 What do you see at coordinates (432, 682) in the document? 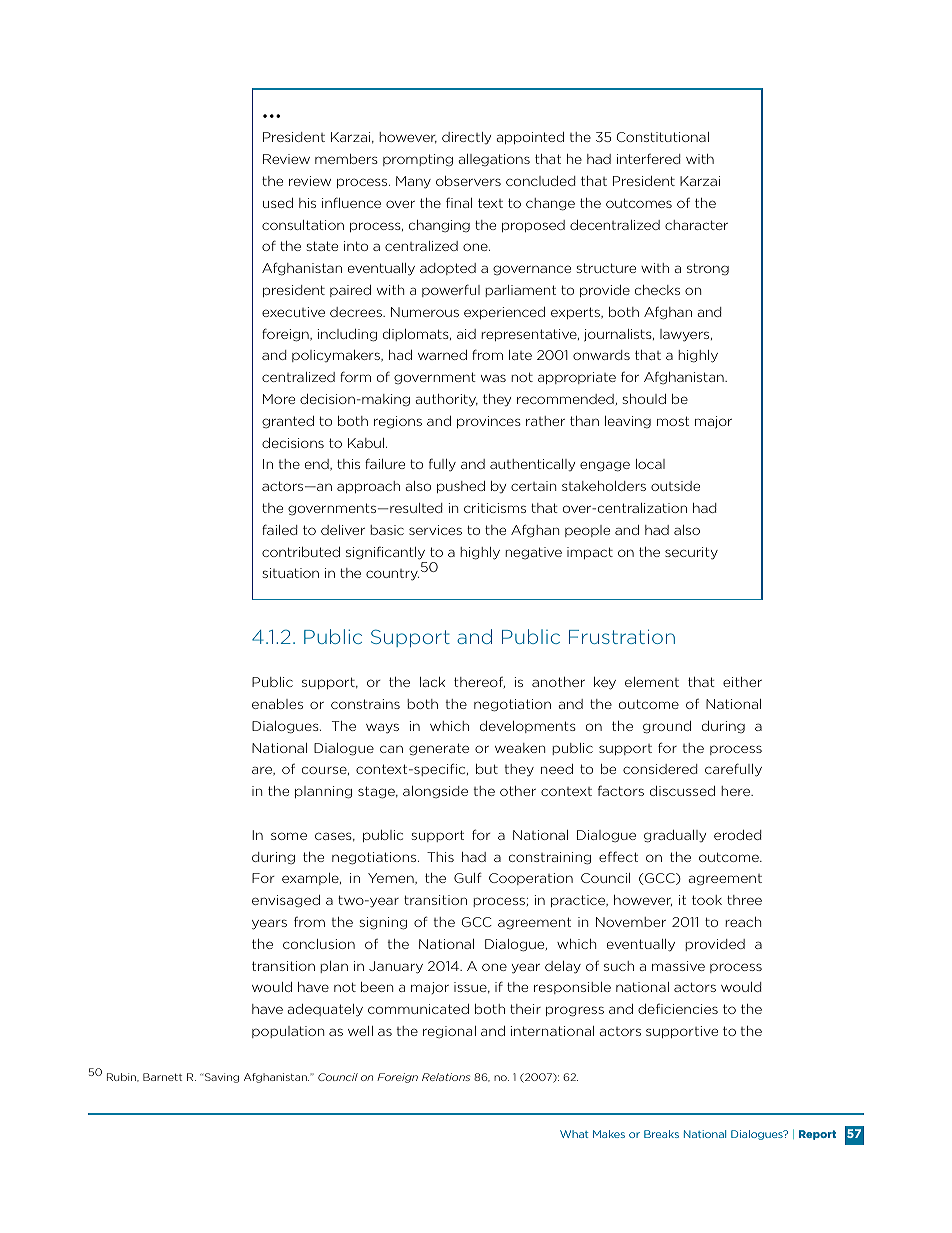
I see `lack` at bounding box center [432, 682].
